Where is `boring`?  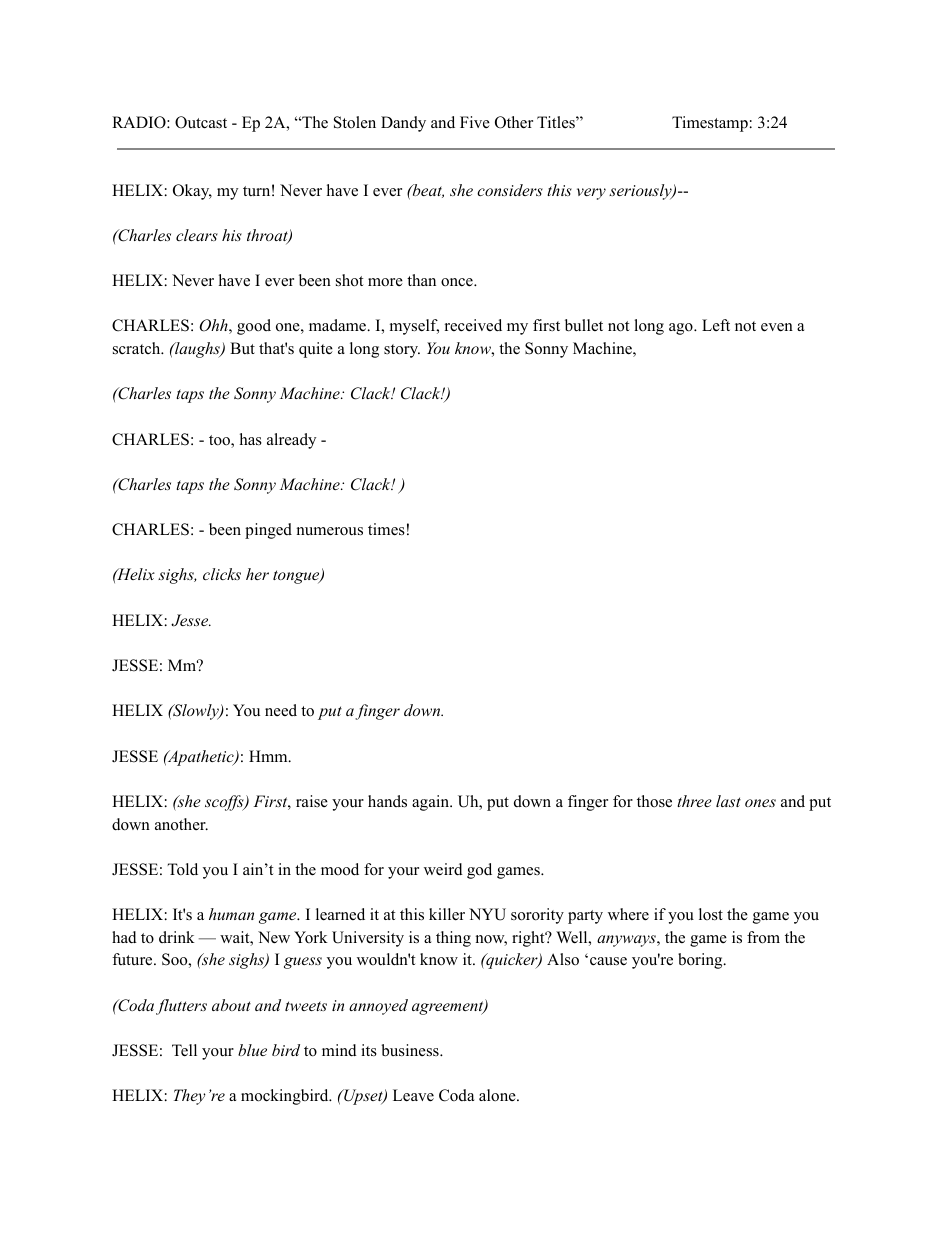 boring is located at coordinates (701, 961).
